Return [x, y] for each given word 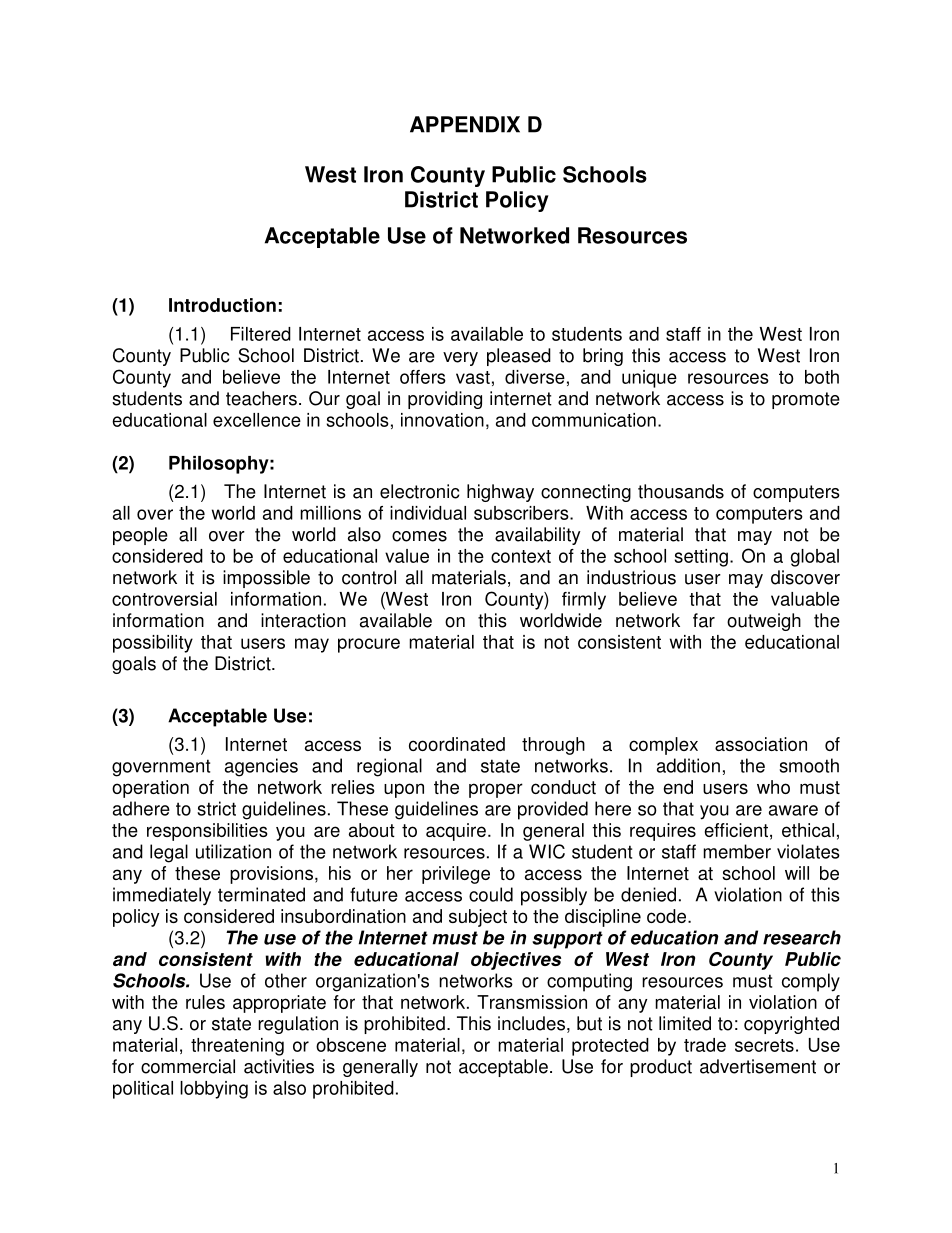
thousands [681, 491]
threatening [237, 1047]
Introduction [222, 305]
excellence [257, 420]
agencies [261, 767]
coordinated [457, 744]
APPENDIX [465, 124]
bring [603, 357]
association [761, 744]
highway [500, 493]
